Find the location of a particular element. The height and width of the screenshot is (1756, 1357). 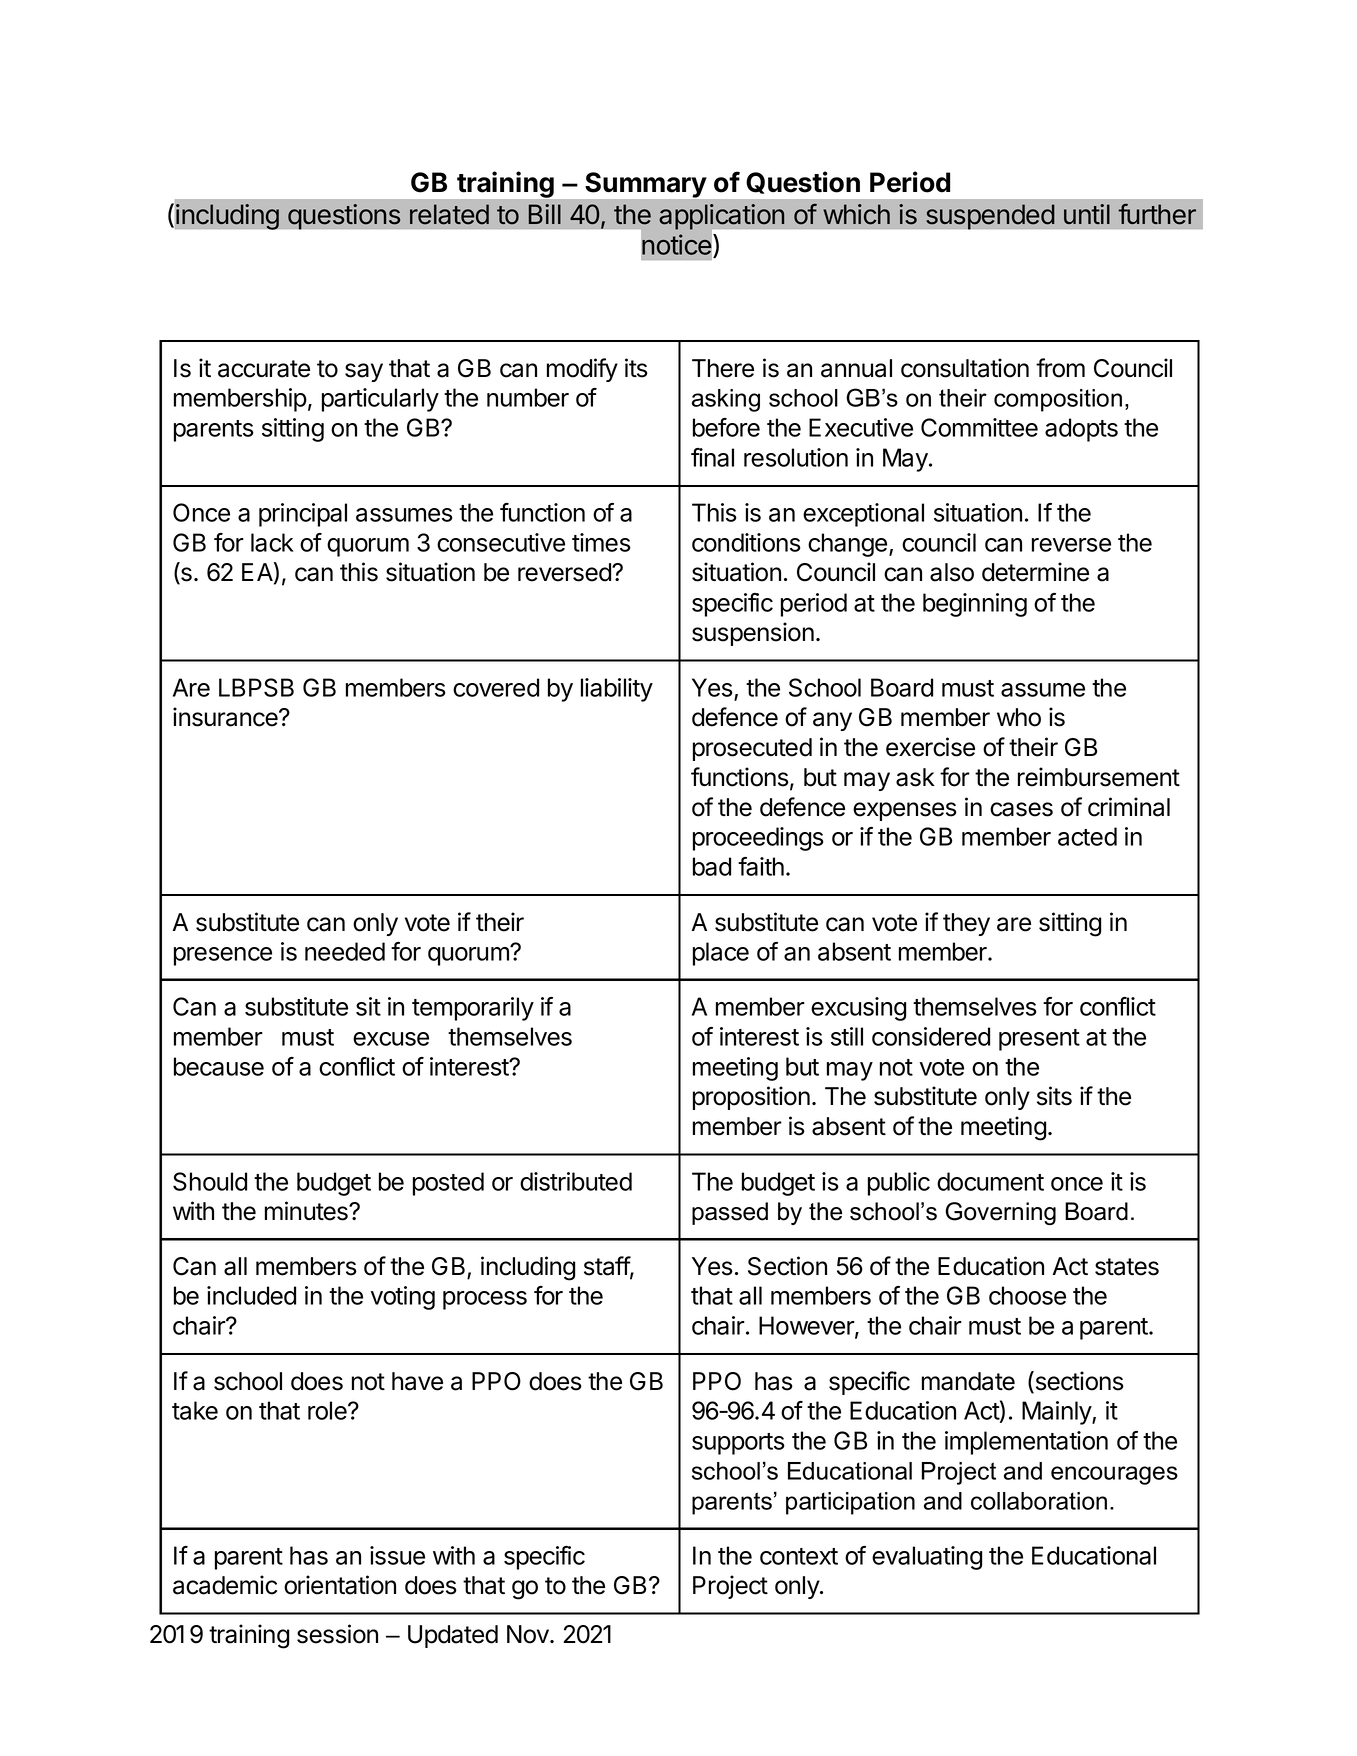

needed is located at coordinates (345, 951).
